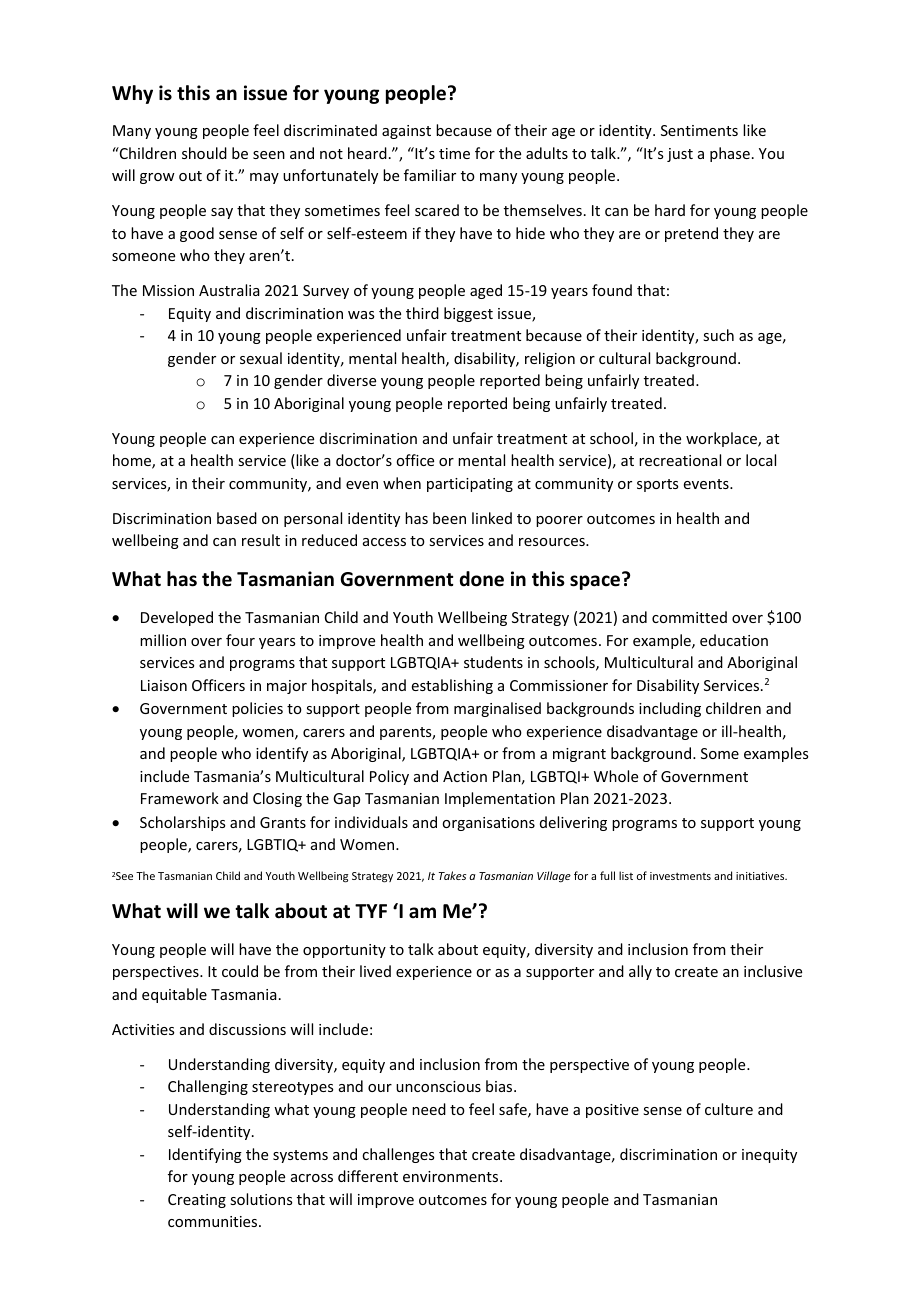 This screenshot has height=1308, width=924. What do you see at coordinates (452, 686) in the screenshot?
I see `establishing` at bounding box center [452, 686].
